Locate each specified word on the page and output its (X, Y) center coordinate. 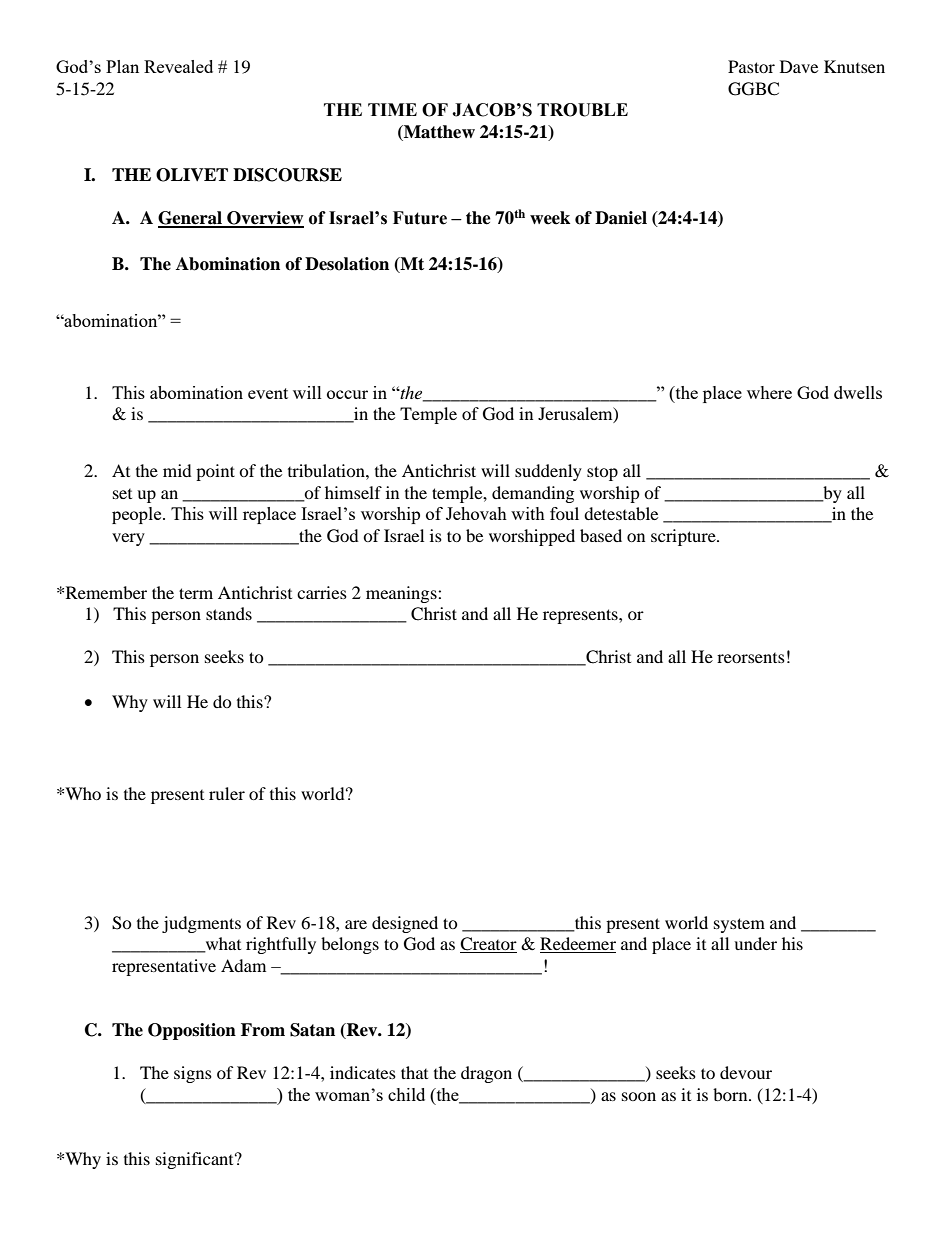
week (550, 218)
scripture (684, 537)
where (769, 392)
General (191, 219)
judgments (201, 924)
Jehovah (476, 513)
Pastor (751, 66)
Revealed (178, 66)
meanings (402, 594)
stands (229, 613)
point (215, 472)
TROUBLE (582, 110)
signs (193, 1074)
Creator (488, 945)
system (739, 925)
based (601, 535)
